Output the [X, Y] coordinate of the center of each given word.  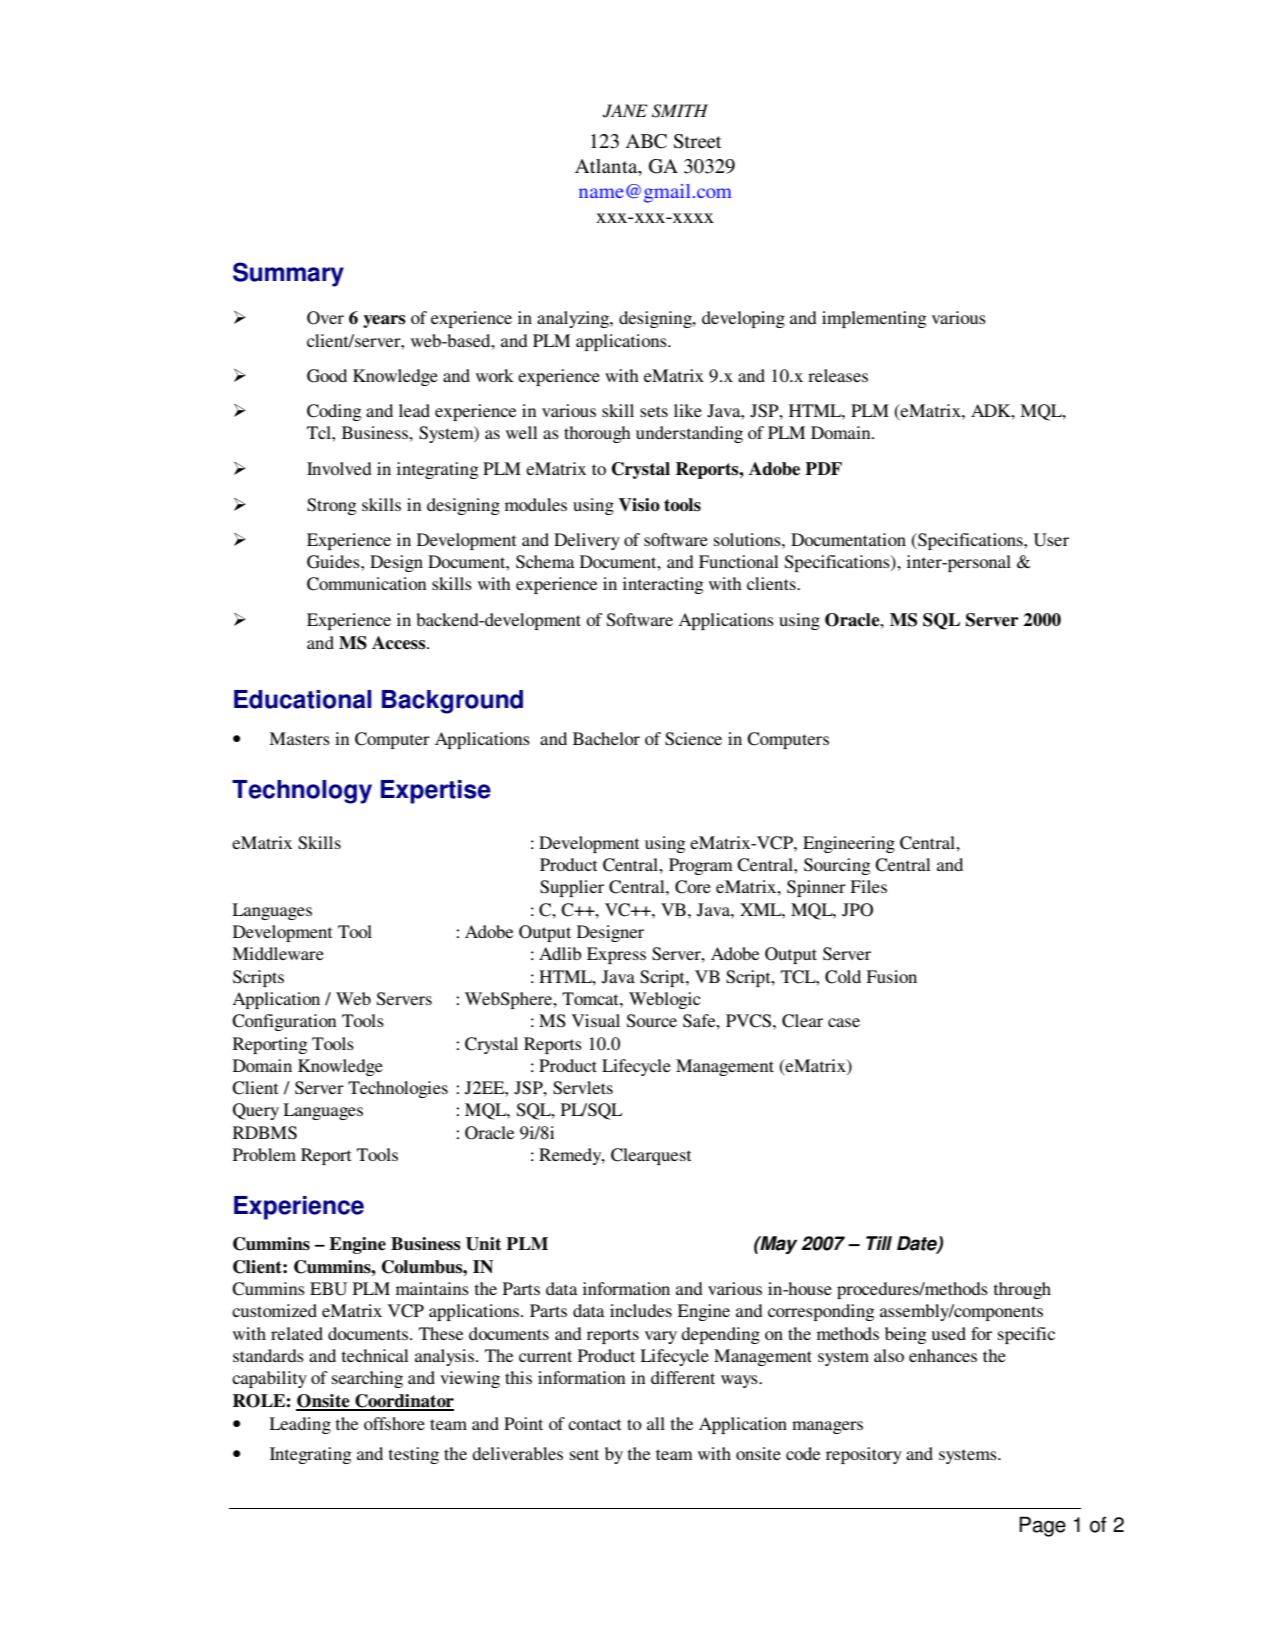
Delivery [587, 541]
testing [414, 1455]
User [1051, 540]
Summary [288, 274]
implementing [874, 319]
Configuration [284, 1022]
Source [652, 1021]
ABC [646, 141]
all [656, 1423]
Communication [367, 584]
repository [864, 1455]
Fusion [891, 976]
